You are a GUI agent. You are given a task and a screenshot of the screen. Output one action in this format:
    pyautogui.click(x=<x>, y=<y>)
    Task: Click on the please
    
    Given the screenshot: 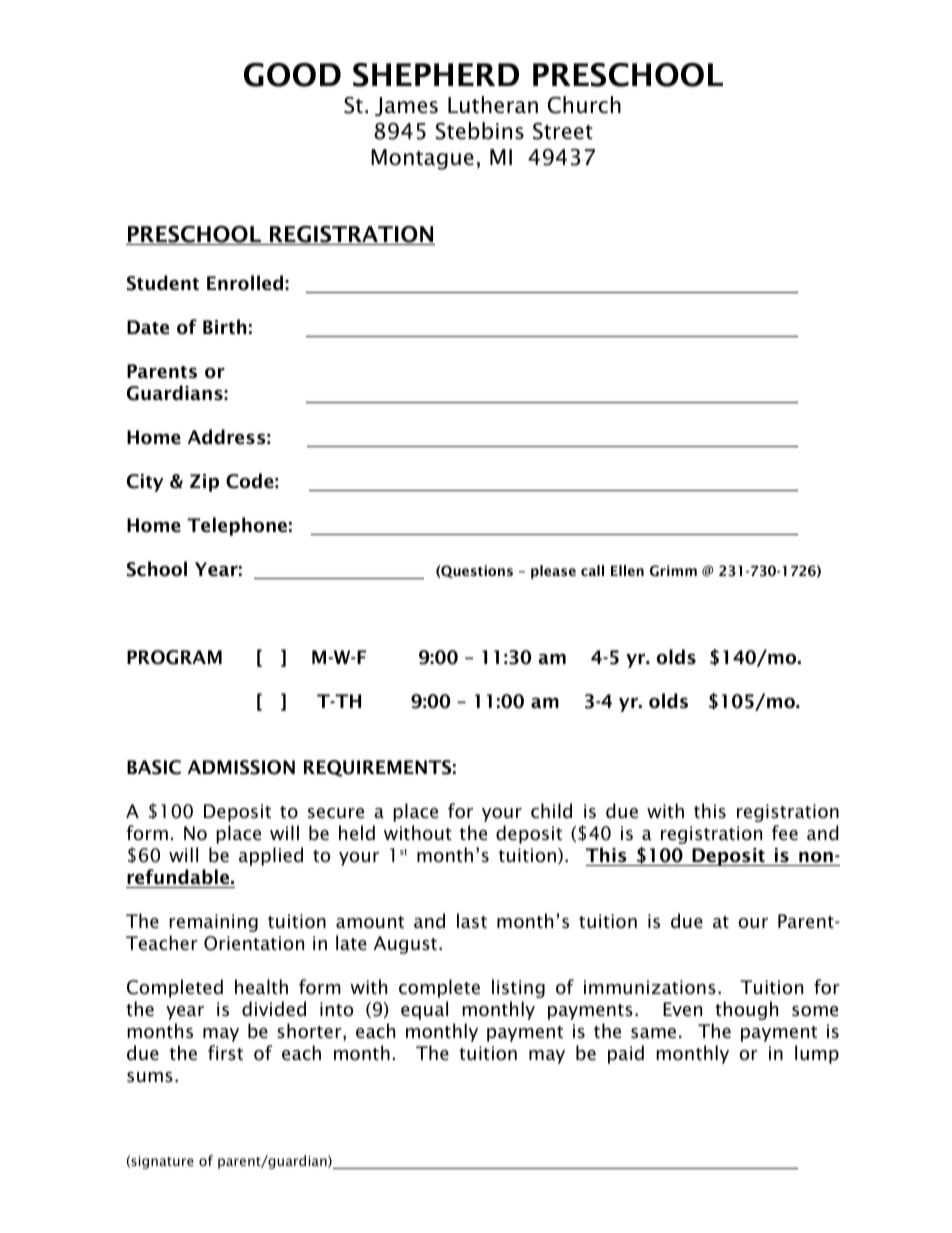 What is the action you would take?
    pyautogui.click(x=553, y=572)
